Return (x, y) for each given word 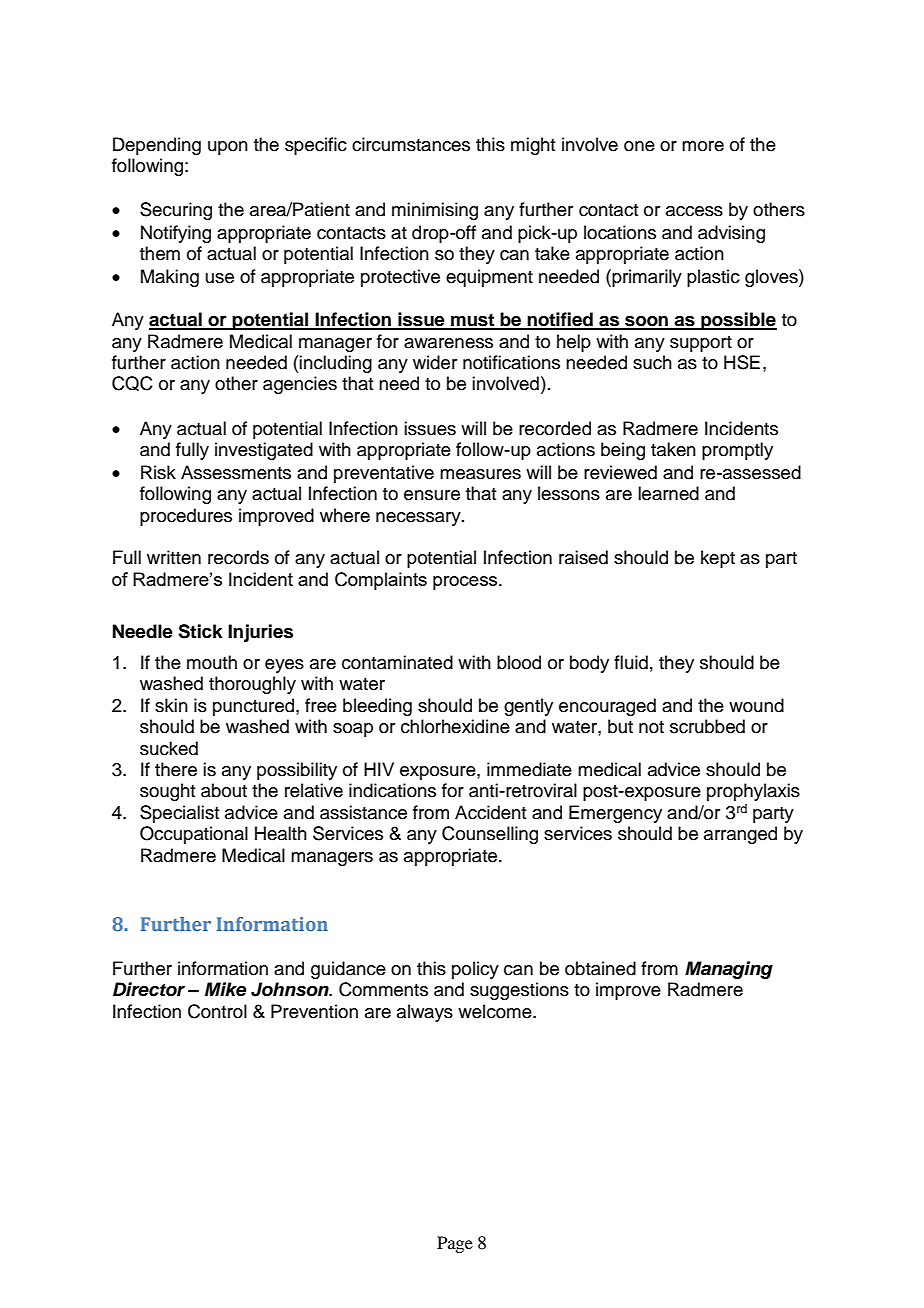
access (694, 211)
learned (668, 493)
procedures (186, 517)
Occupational (194, 835)
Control (217, 1011)
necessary (419, 519)
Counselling (490, 835)
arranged (740, 835)
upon (228, 148)
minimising (435, 211)
